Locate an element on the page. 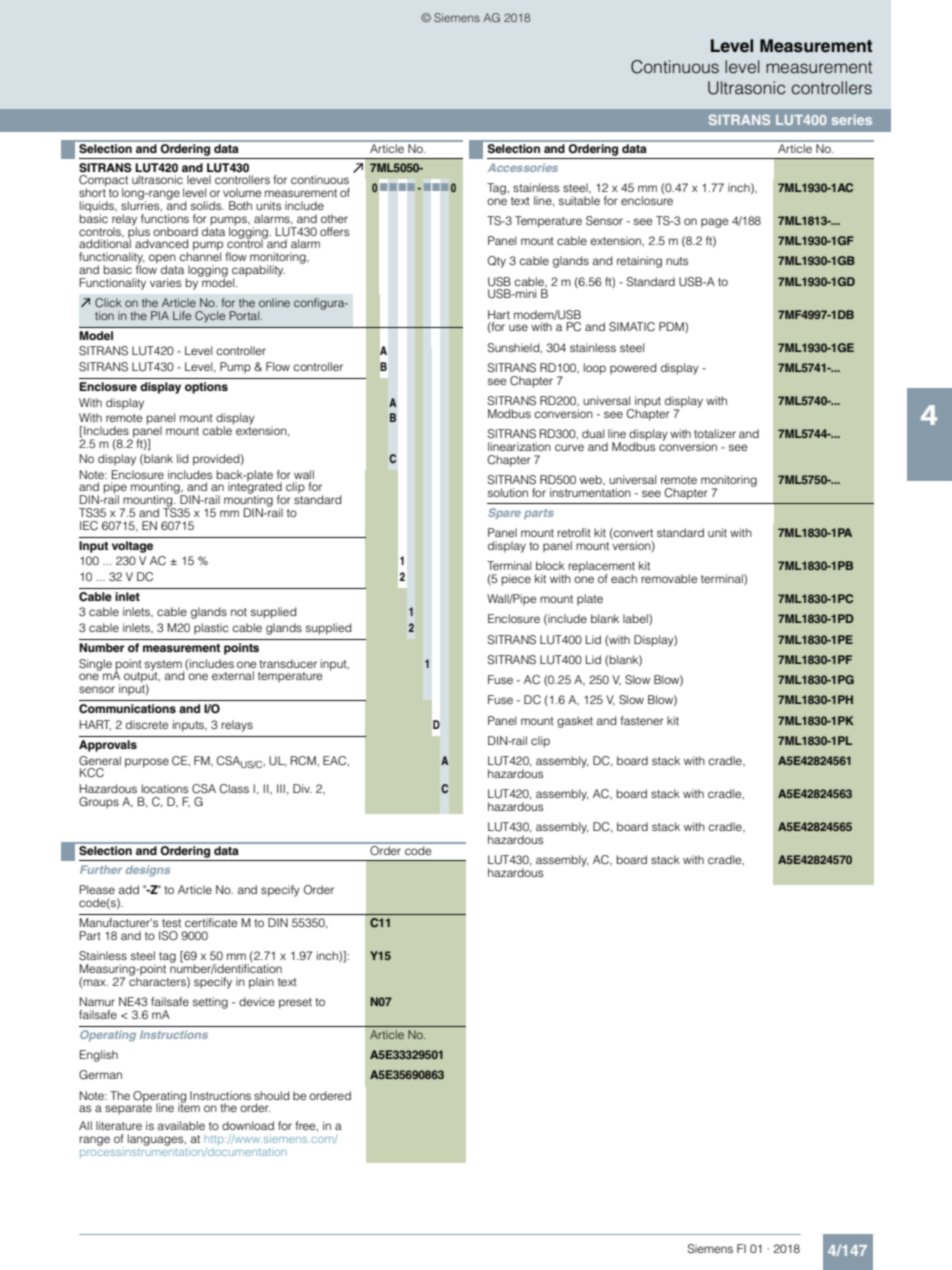 This document has height=1270, width=952. should is located at coordinates (271, 1095).
